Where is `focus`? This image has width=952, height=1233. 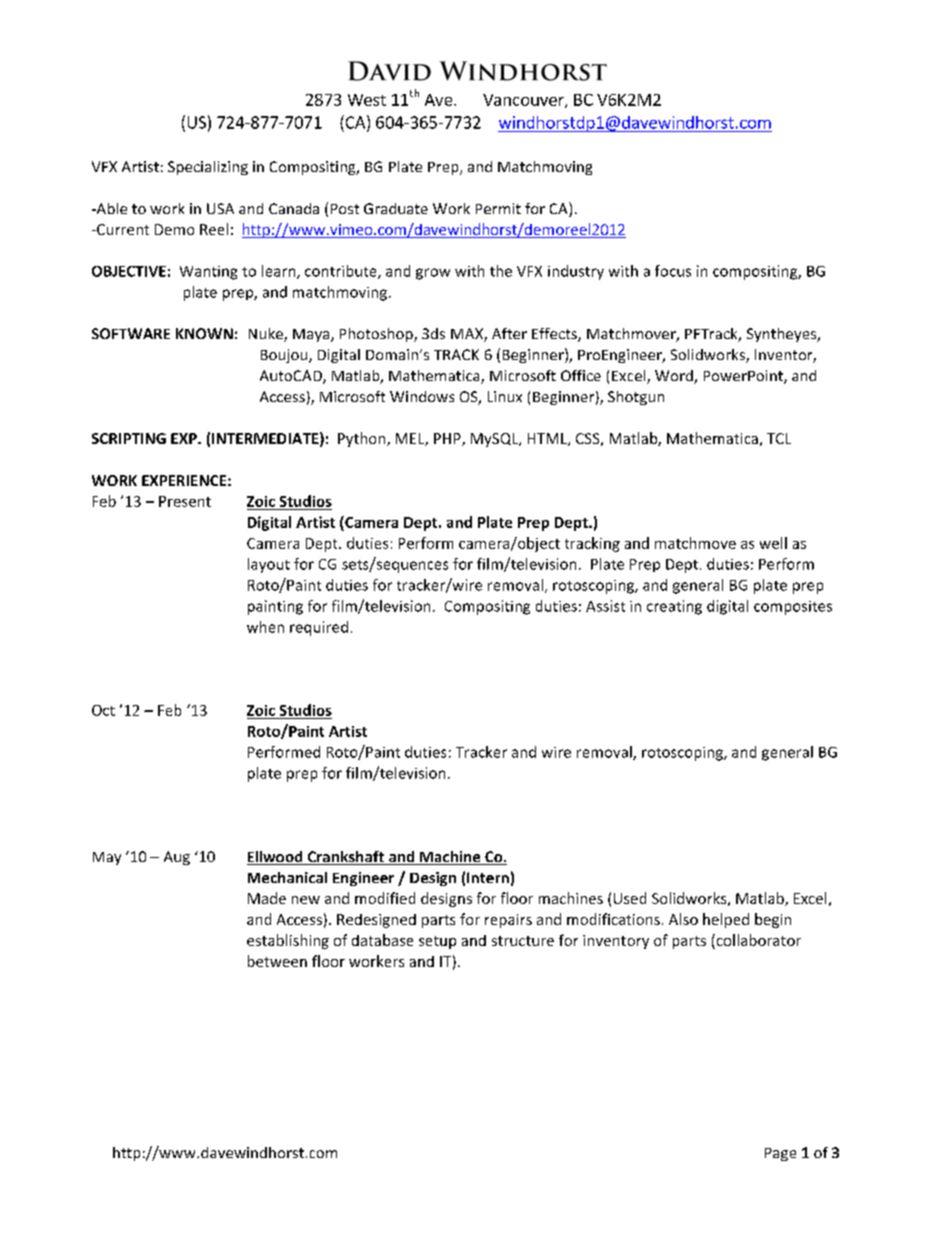
focus is located at coordinates (673, 271).
